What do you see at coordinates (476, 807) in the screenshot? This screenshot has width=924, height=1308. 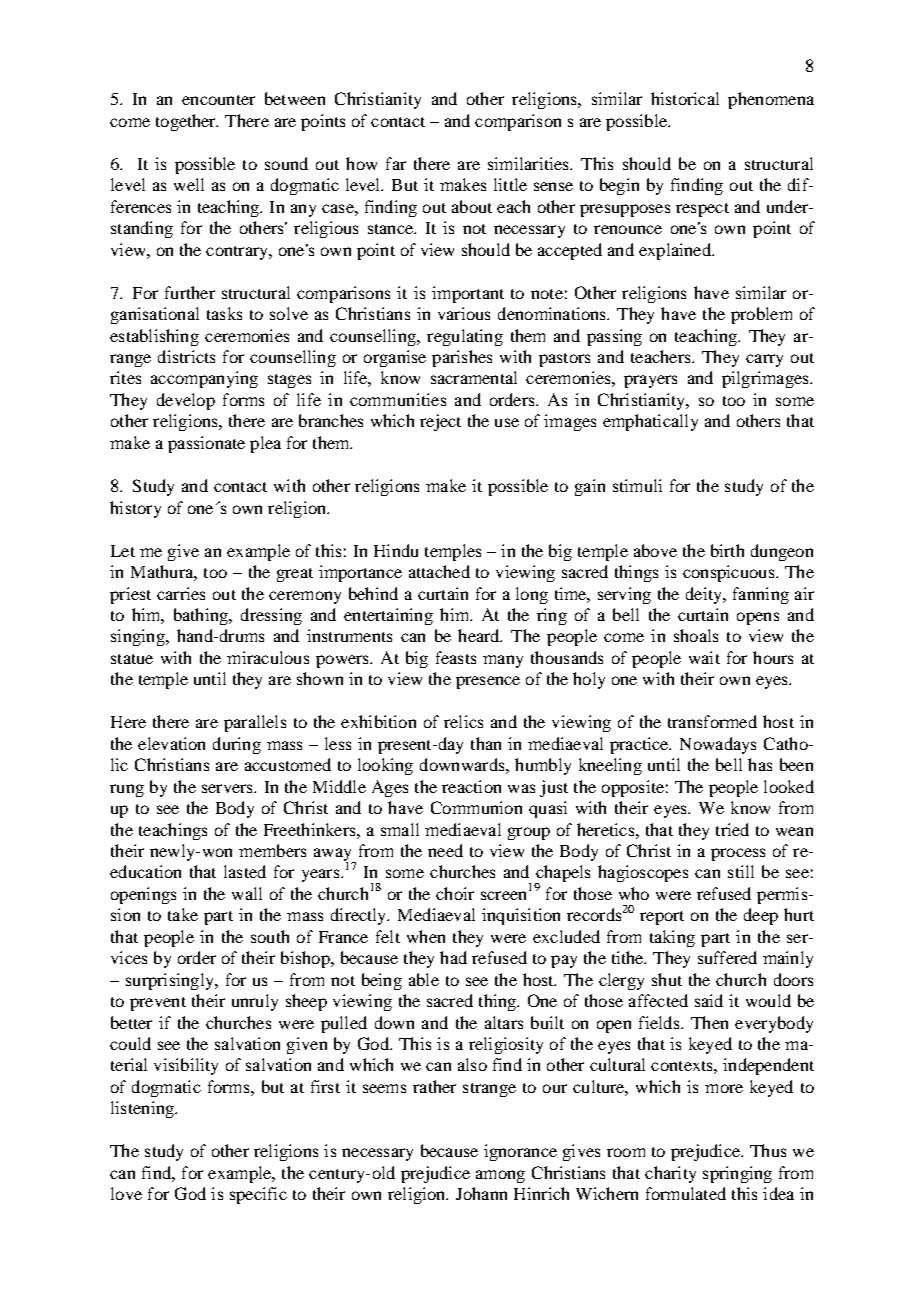 I see `Communion` at bounding box center [476, 807].
